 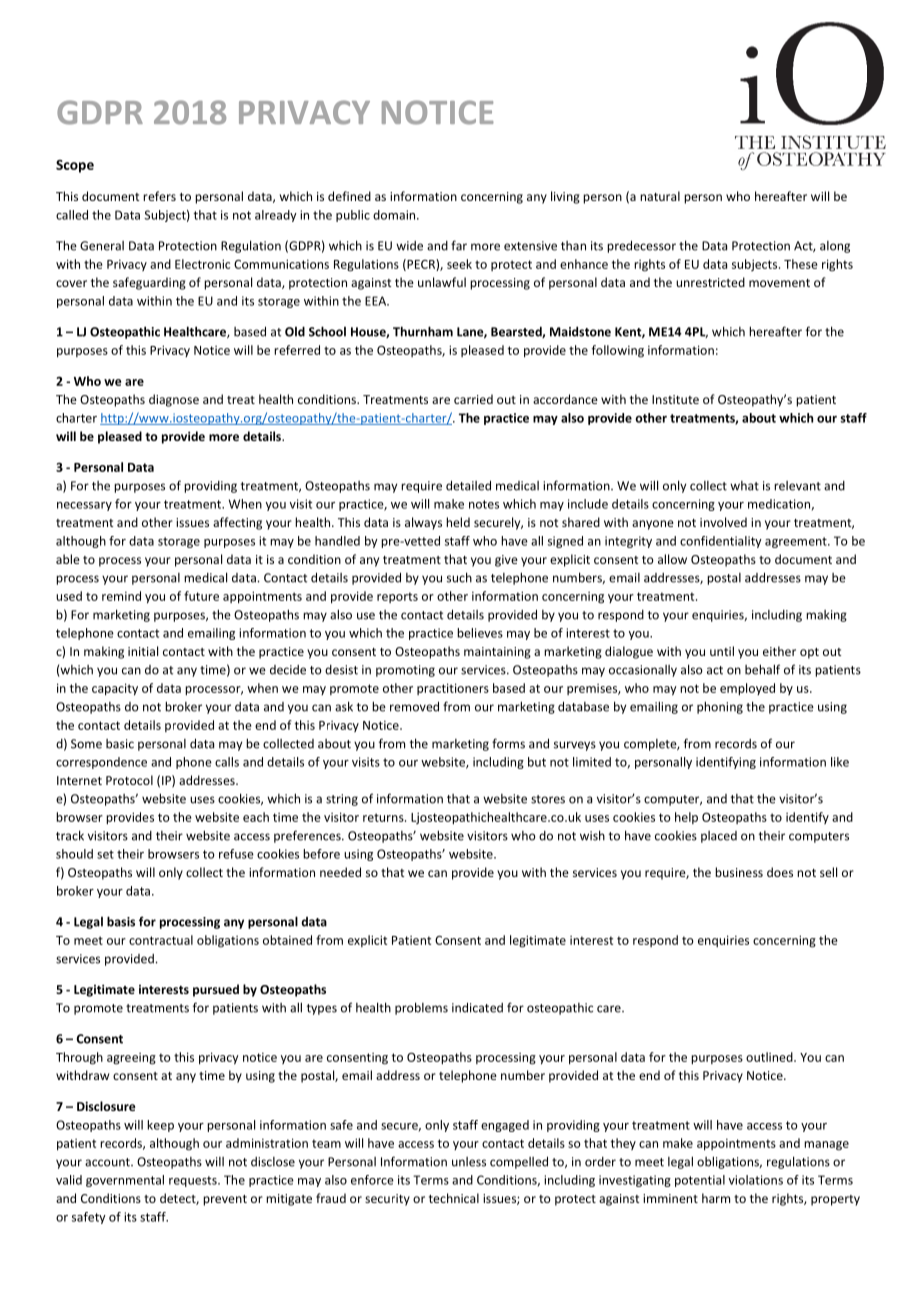 I want to click on what, so click(x=744, y=486).
